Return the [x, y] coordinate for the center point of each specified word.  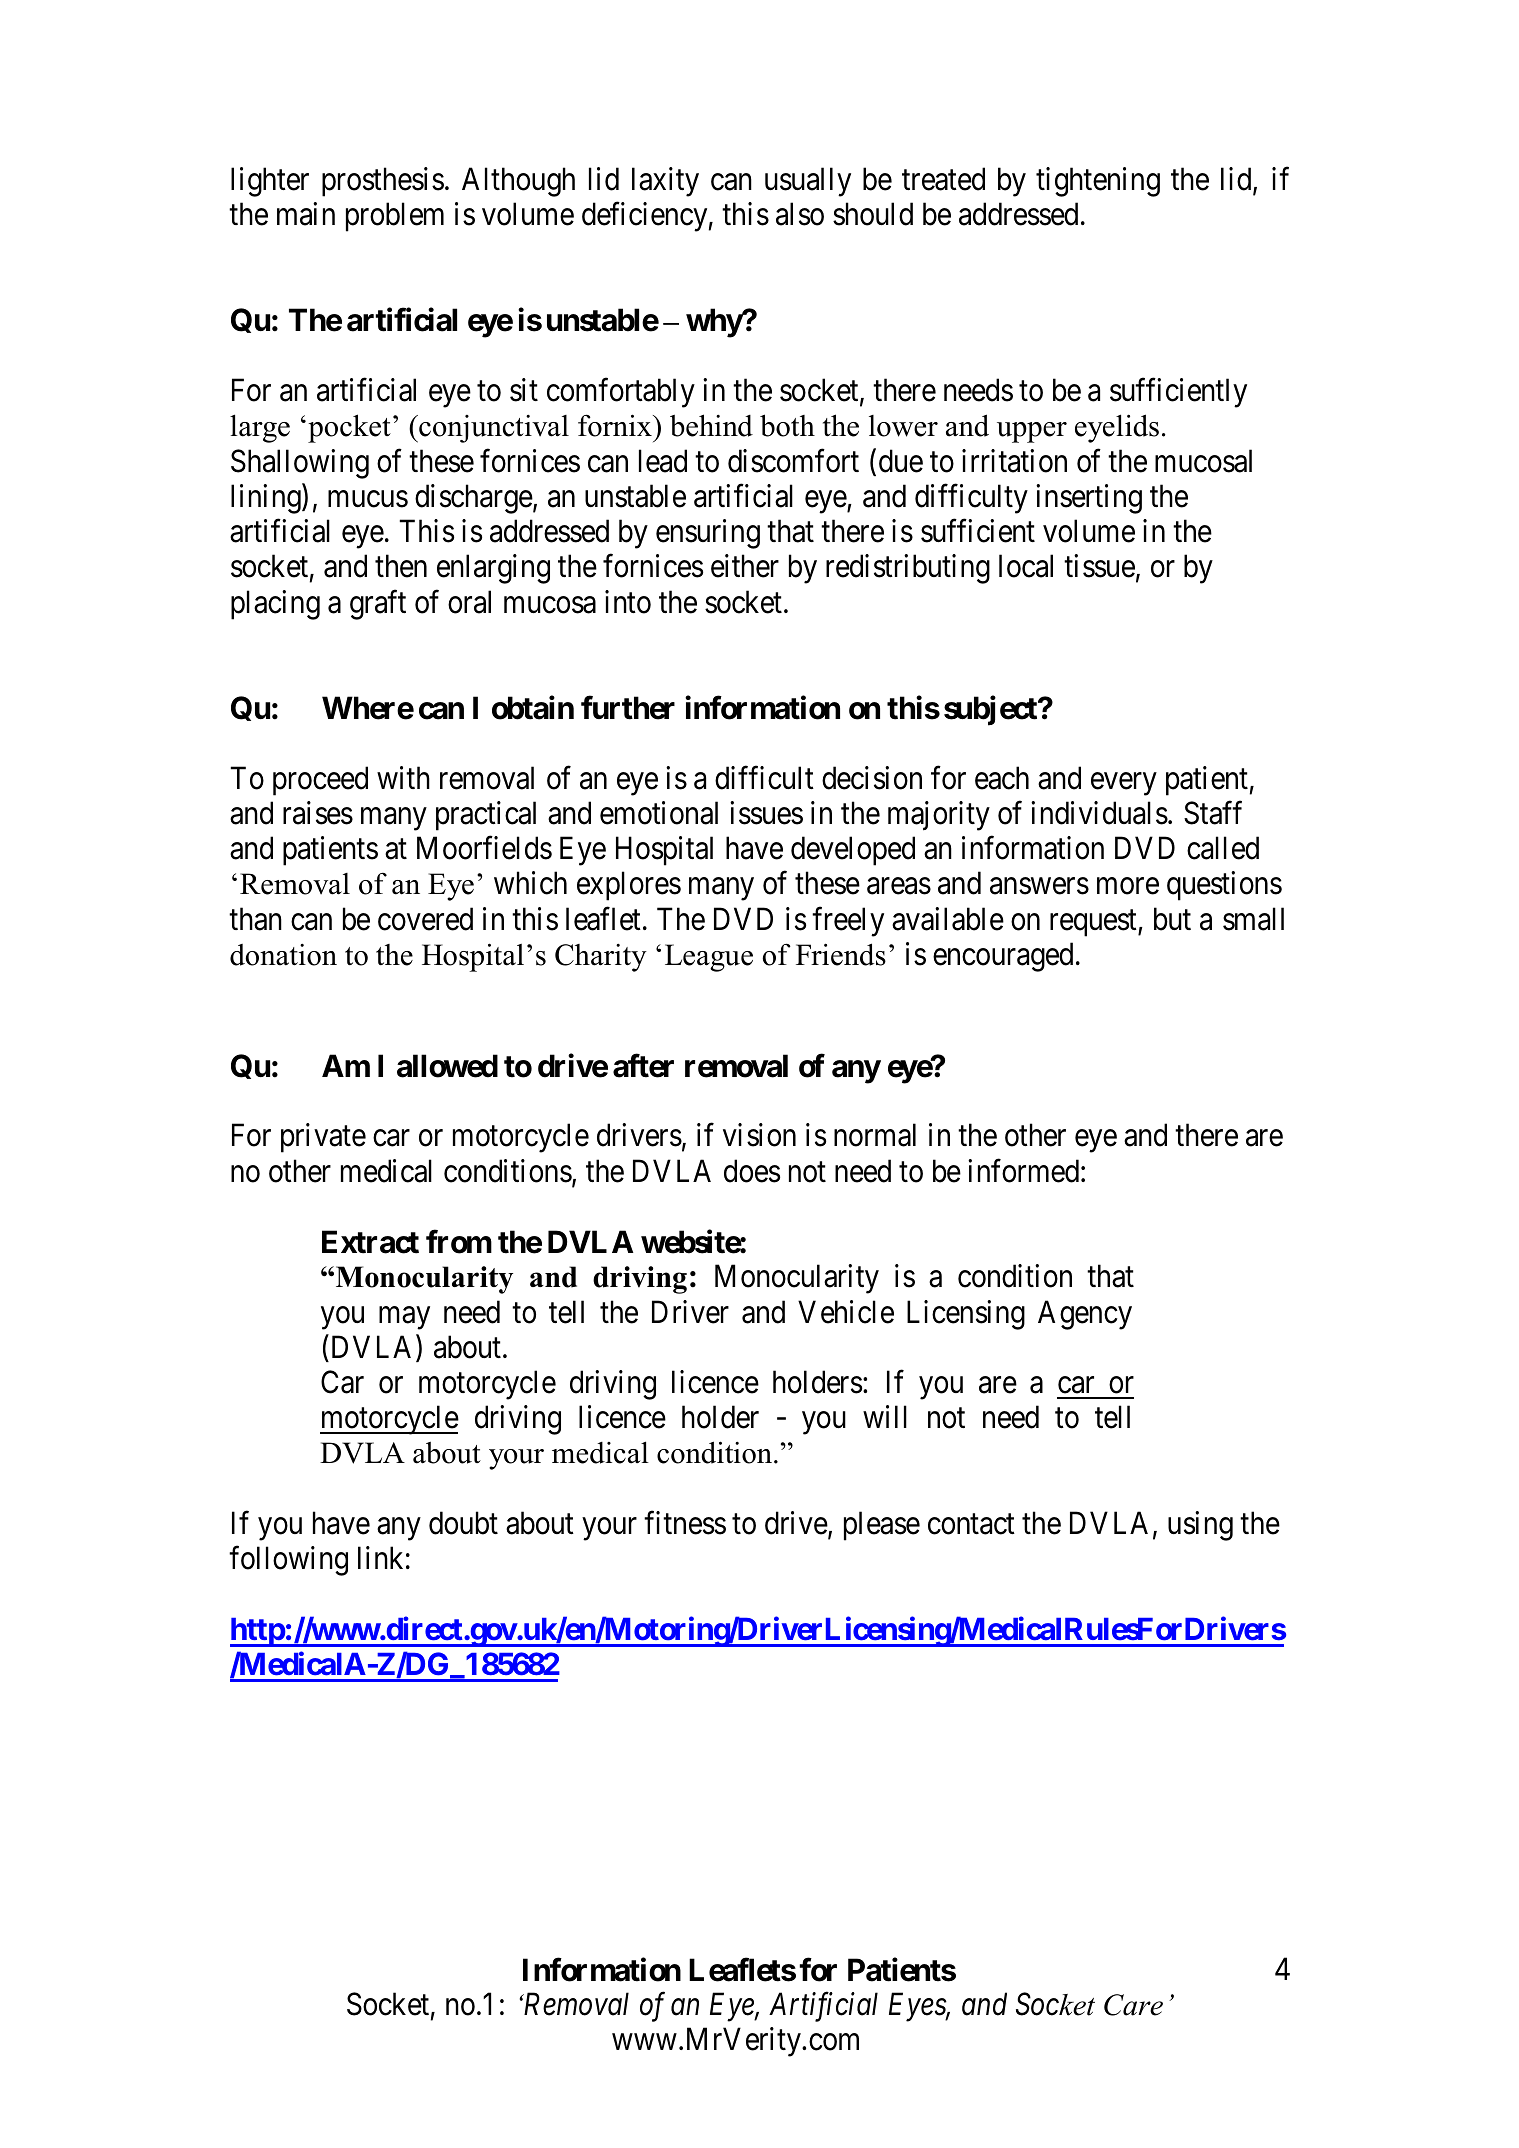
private [323, 1138]
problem [395, 217]
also [800, 214]
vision [759, 1135]
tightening [1098, 182]
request [1094, 923]
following [288, 1561]
